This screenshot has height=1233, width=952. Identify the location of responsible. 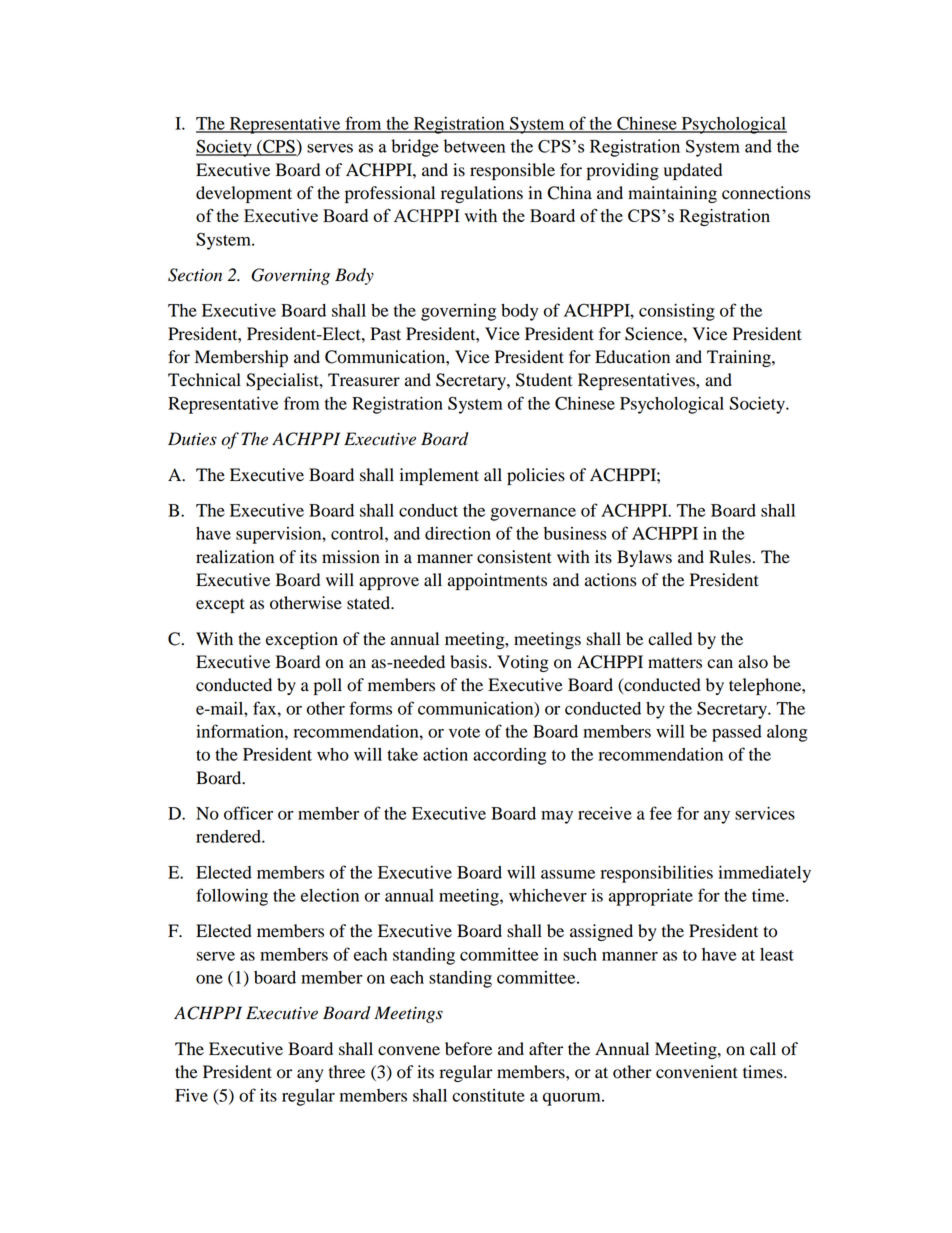
(512, 171).
